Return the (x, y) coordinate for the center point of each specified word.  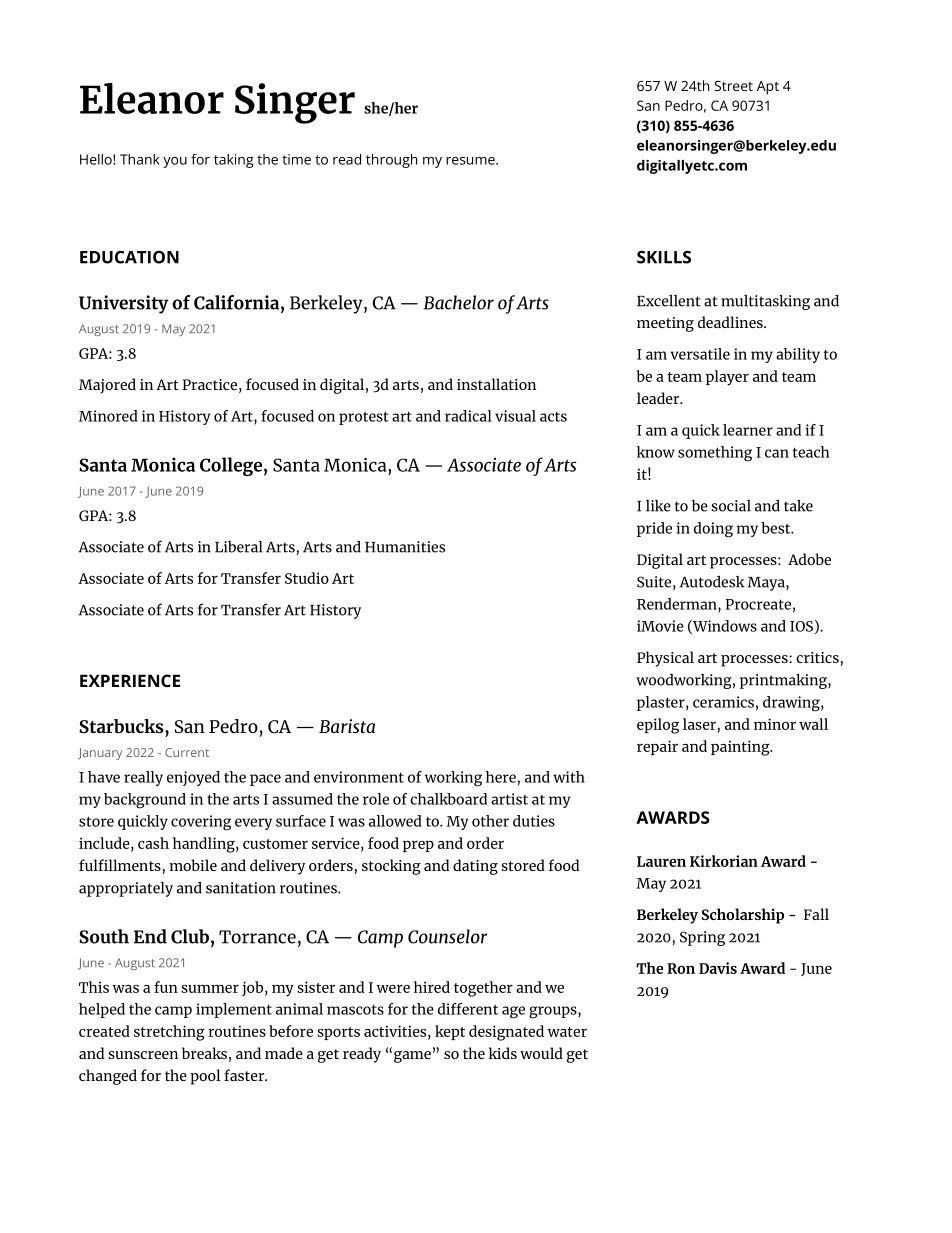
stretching (169, 1033)
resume (470, 161)
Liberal (239, 547)
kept (450, 1032)
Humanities (405, 547)
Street (733, 86)
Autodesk (712, 582)
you (175, 162)
